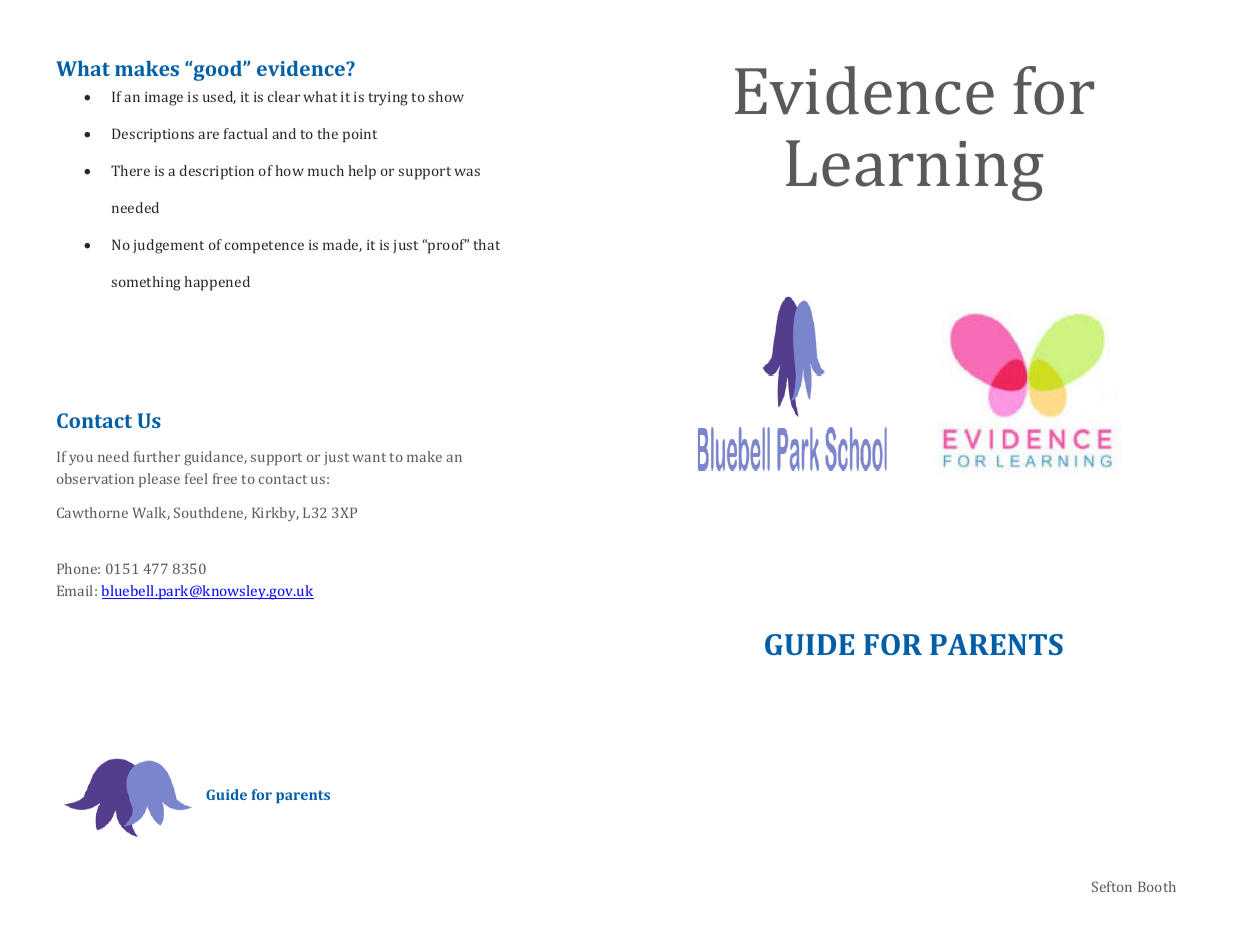  I want to click on that, so click(486, 244).
